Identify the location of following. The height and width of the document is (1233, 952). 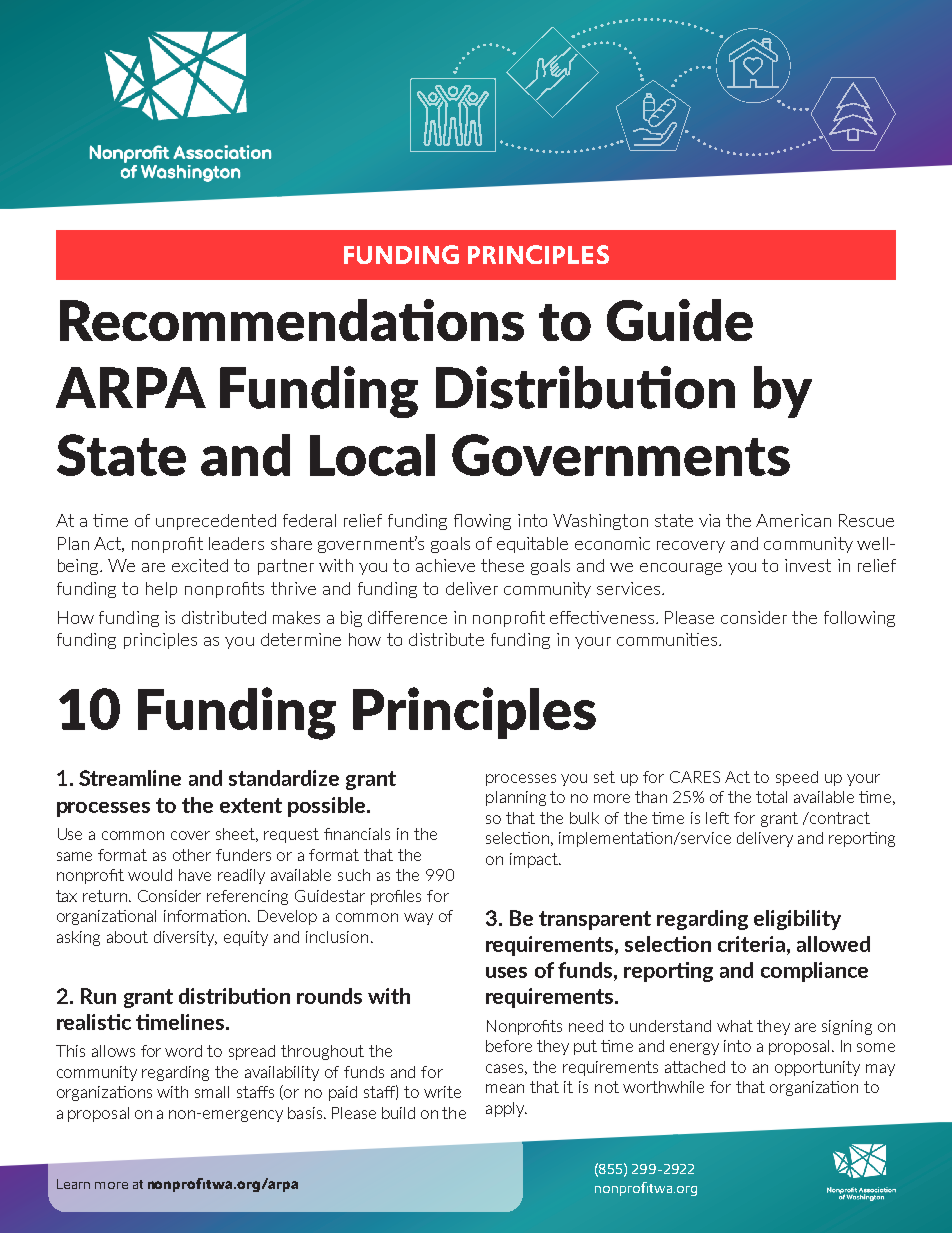
(859, 619).
